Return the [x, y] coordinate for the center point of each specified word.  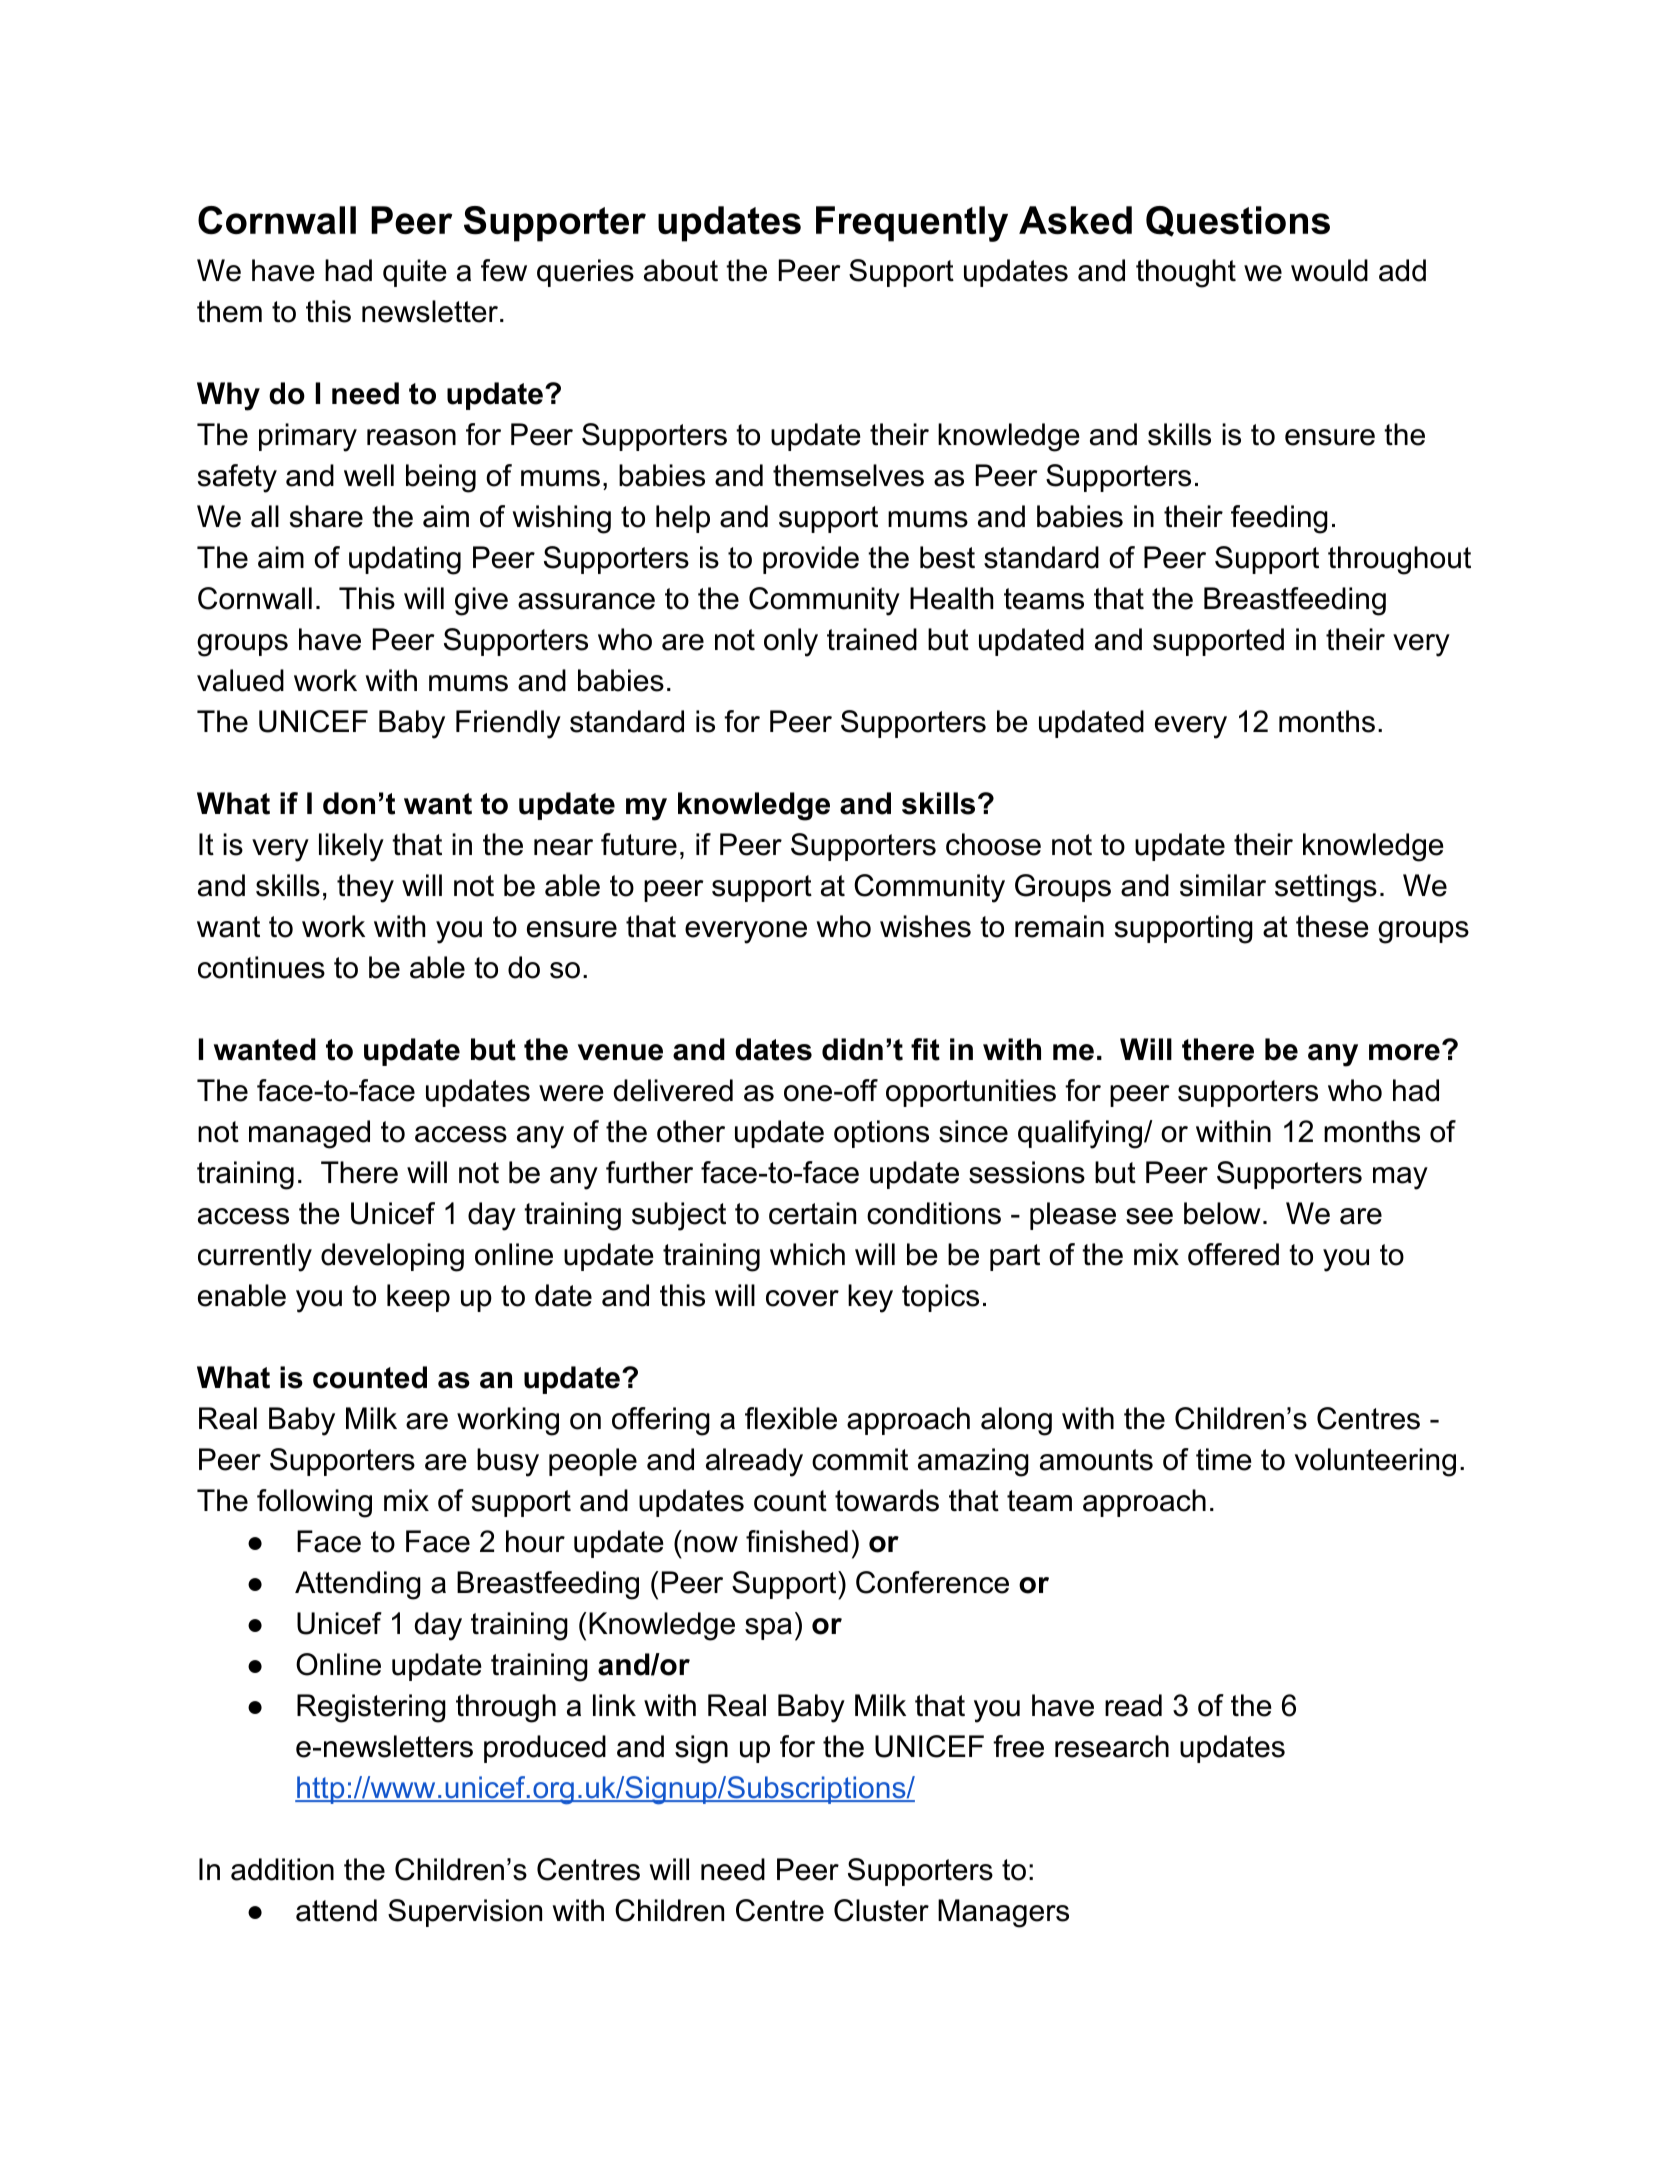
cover [802, 1298]
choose [993, 844]
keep [418, 1298]
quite [415, 273]
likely [351, 847]
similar [1223, 885]
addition [282, 1869]
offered [1233, 1254]
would [1329, 270]
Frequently [912, 224]
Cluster [881, 1910]
